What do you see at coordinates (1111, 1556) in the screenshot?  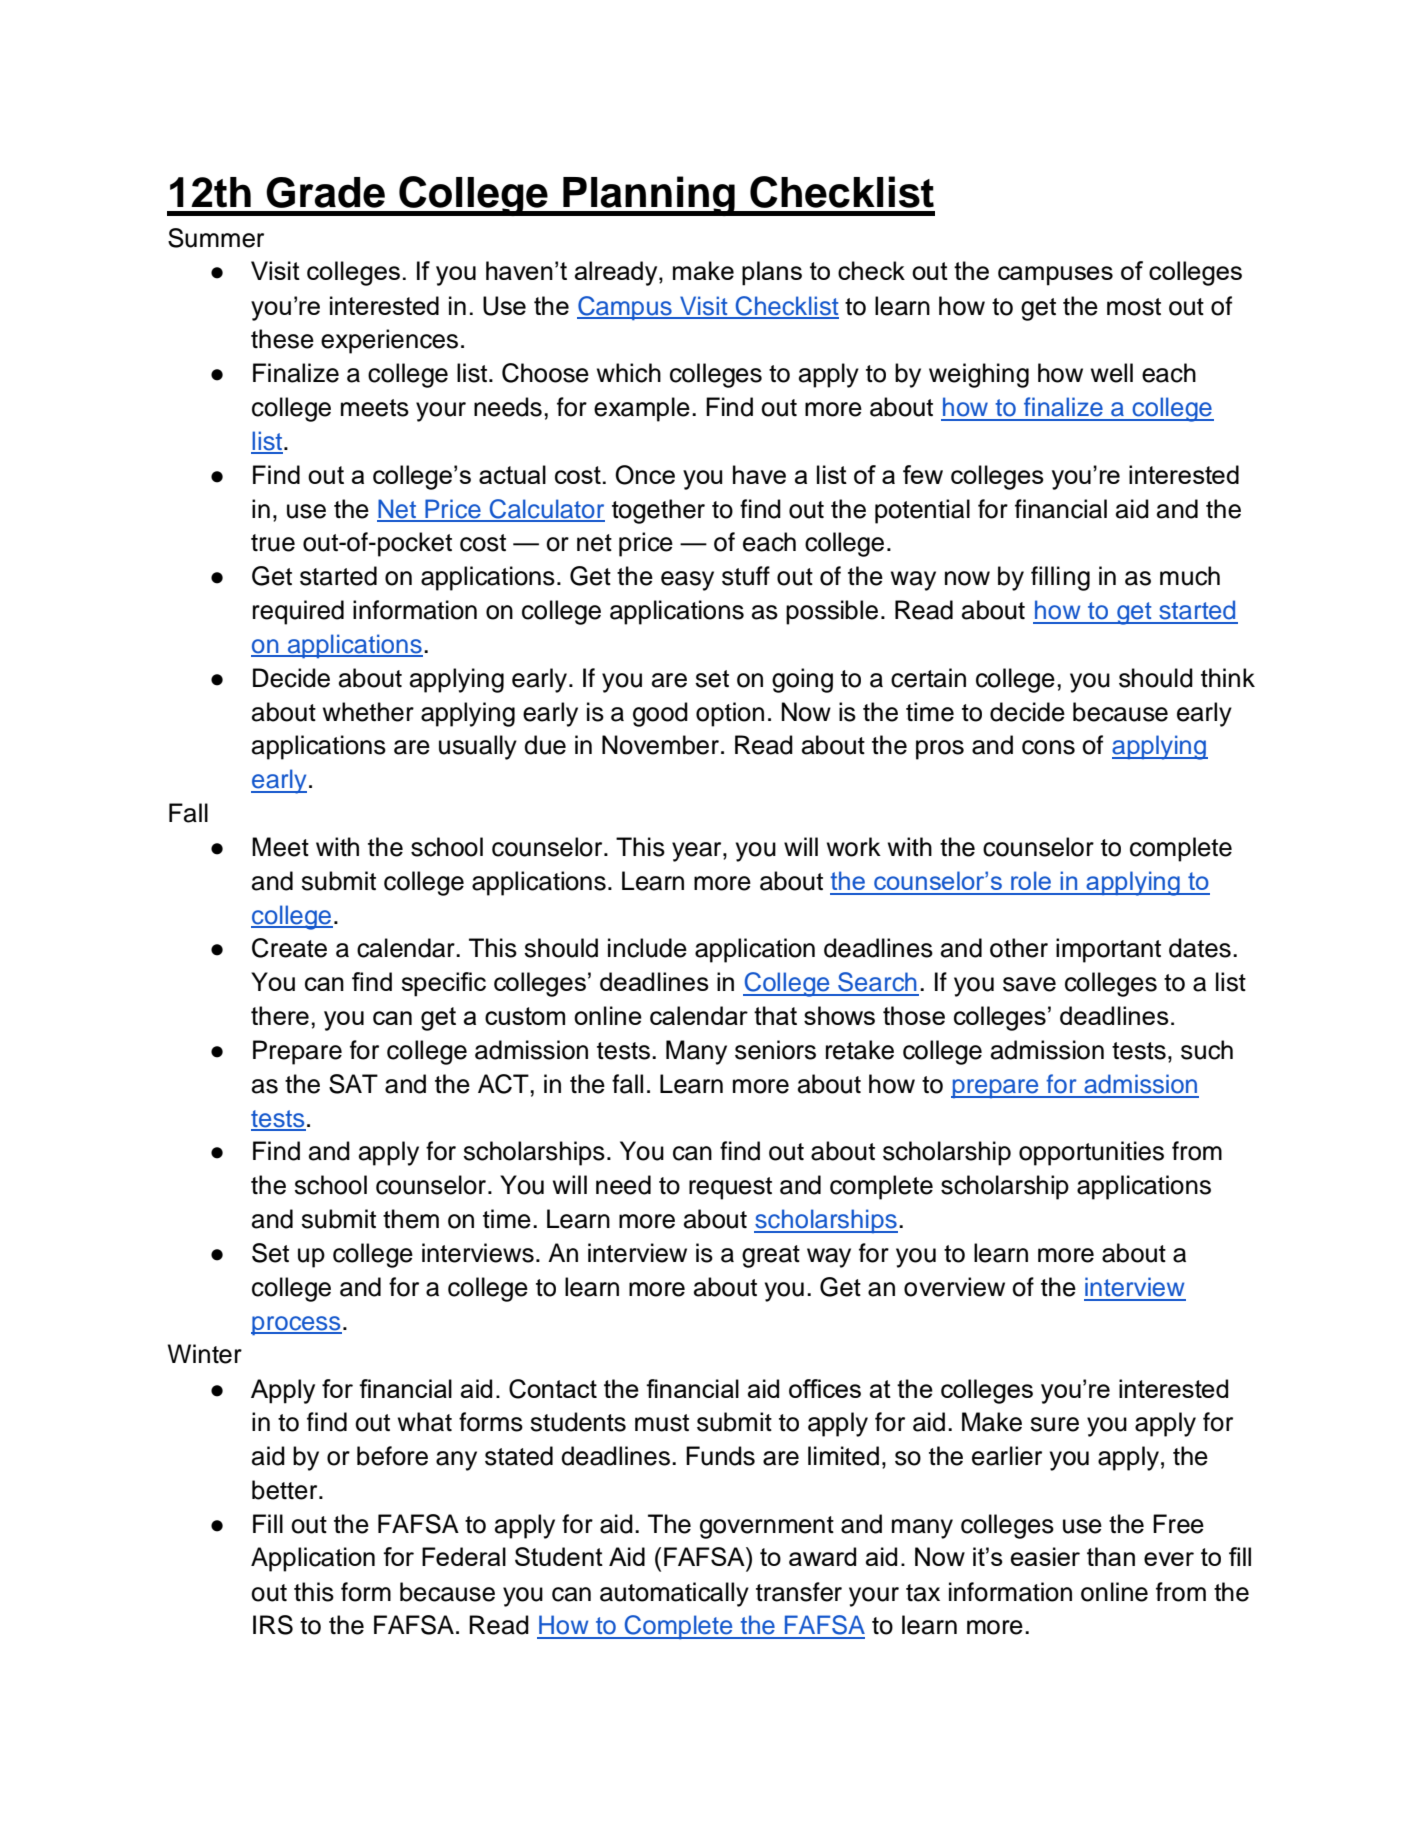 I see `than` at bounding box center [1111, 1556].
